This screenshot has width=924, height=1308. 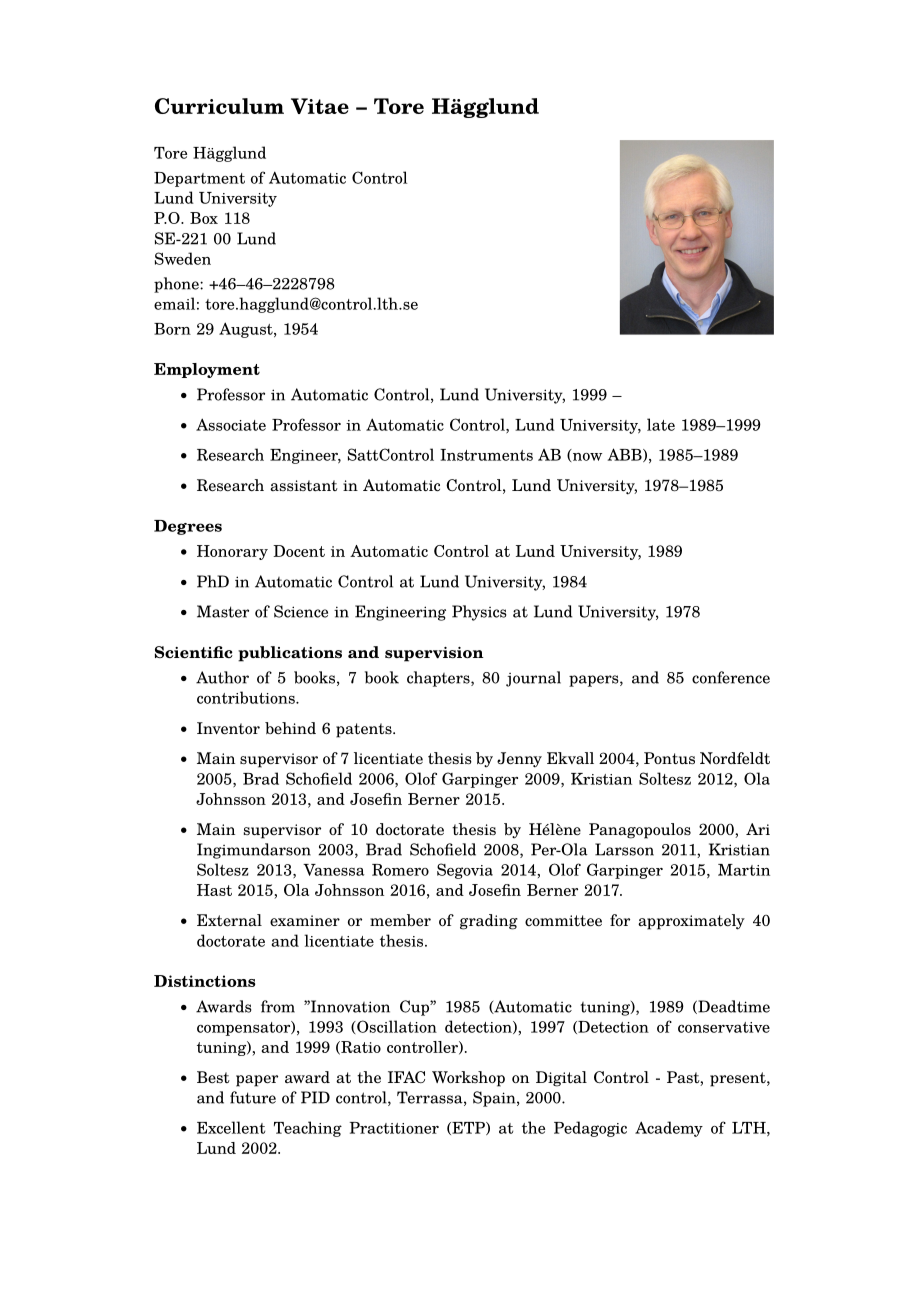 What do you see at coordinates (320, 106) in the screenshot?
I see `Vitae` at bounding box center [320, 106].
